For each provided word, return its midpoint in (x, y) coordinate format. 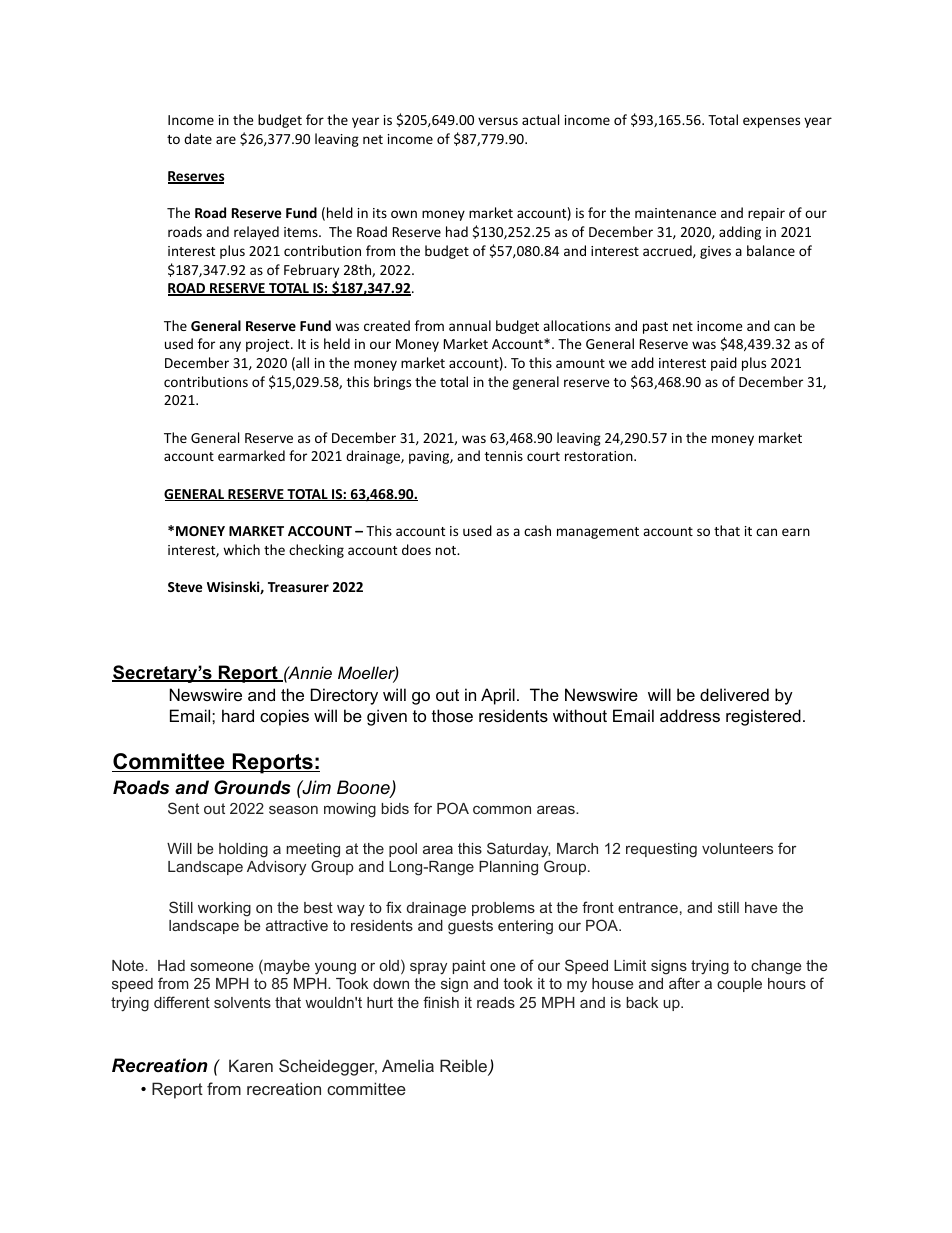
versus (498, 121)
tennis (504, 456)
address (690, 715)
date (198, 138)
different (182, 1002)
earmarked (251, 455)
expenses (771, 122)
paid (724, 364)
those (452, 715)
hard (238, 715)
